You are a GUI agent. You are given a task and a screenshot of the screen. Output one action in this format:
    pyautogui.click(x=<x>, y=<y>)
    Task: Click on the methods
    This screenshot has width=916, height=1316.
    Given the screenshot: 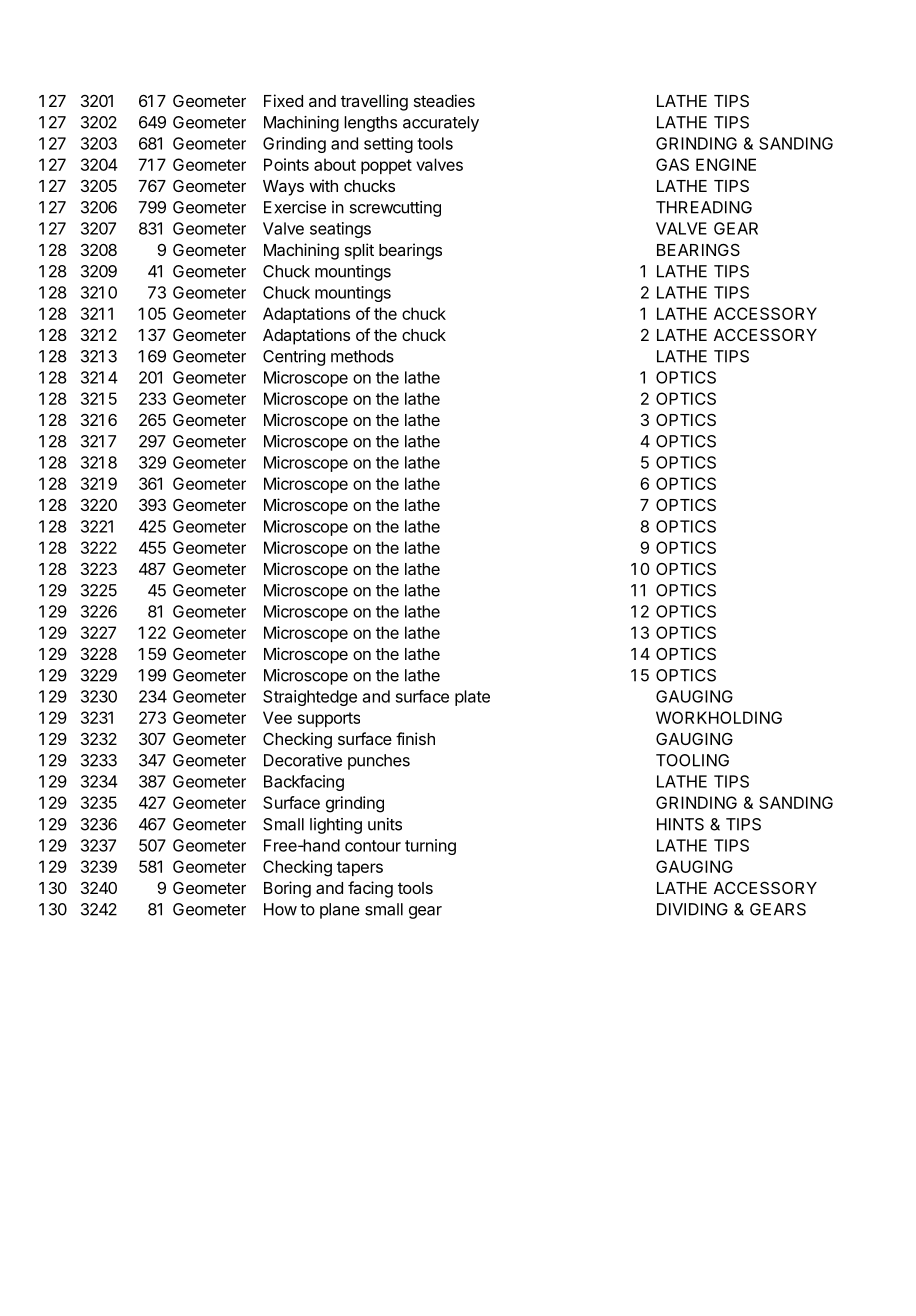 What is the action you would take?
    pyautogui.click(x=362, y=356)
